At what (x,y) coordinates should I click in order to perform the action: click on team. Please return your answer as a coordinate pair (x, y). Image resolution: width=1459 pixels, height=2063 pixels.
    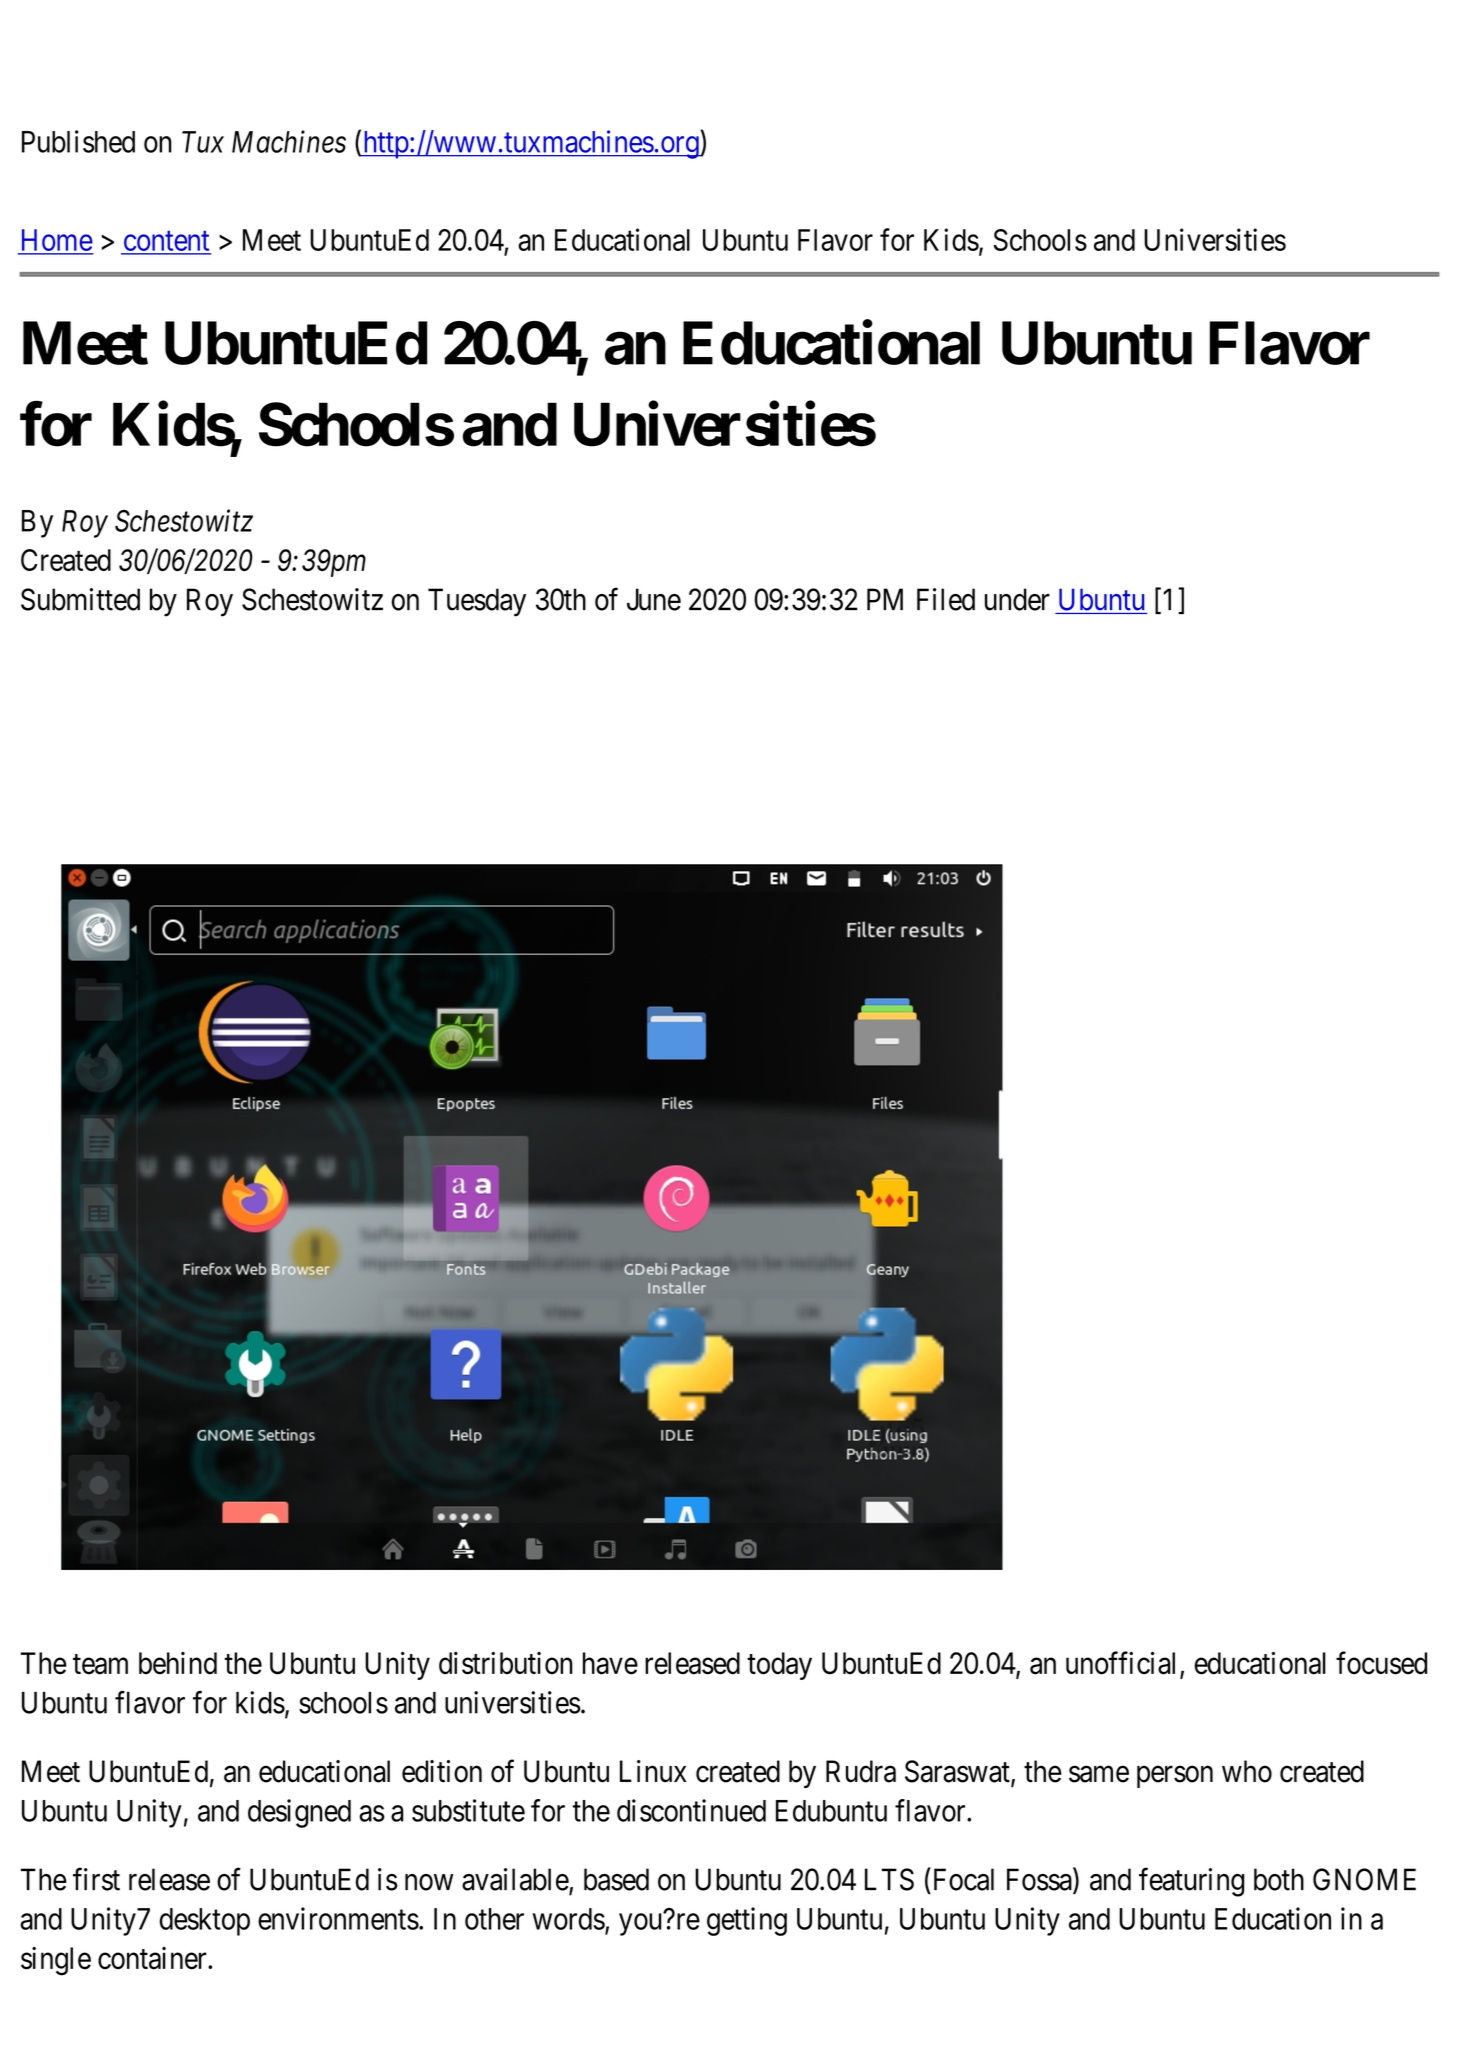
    Looking at the image, I should click on (100, 1664).
